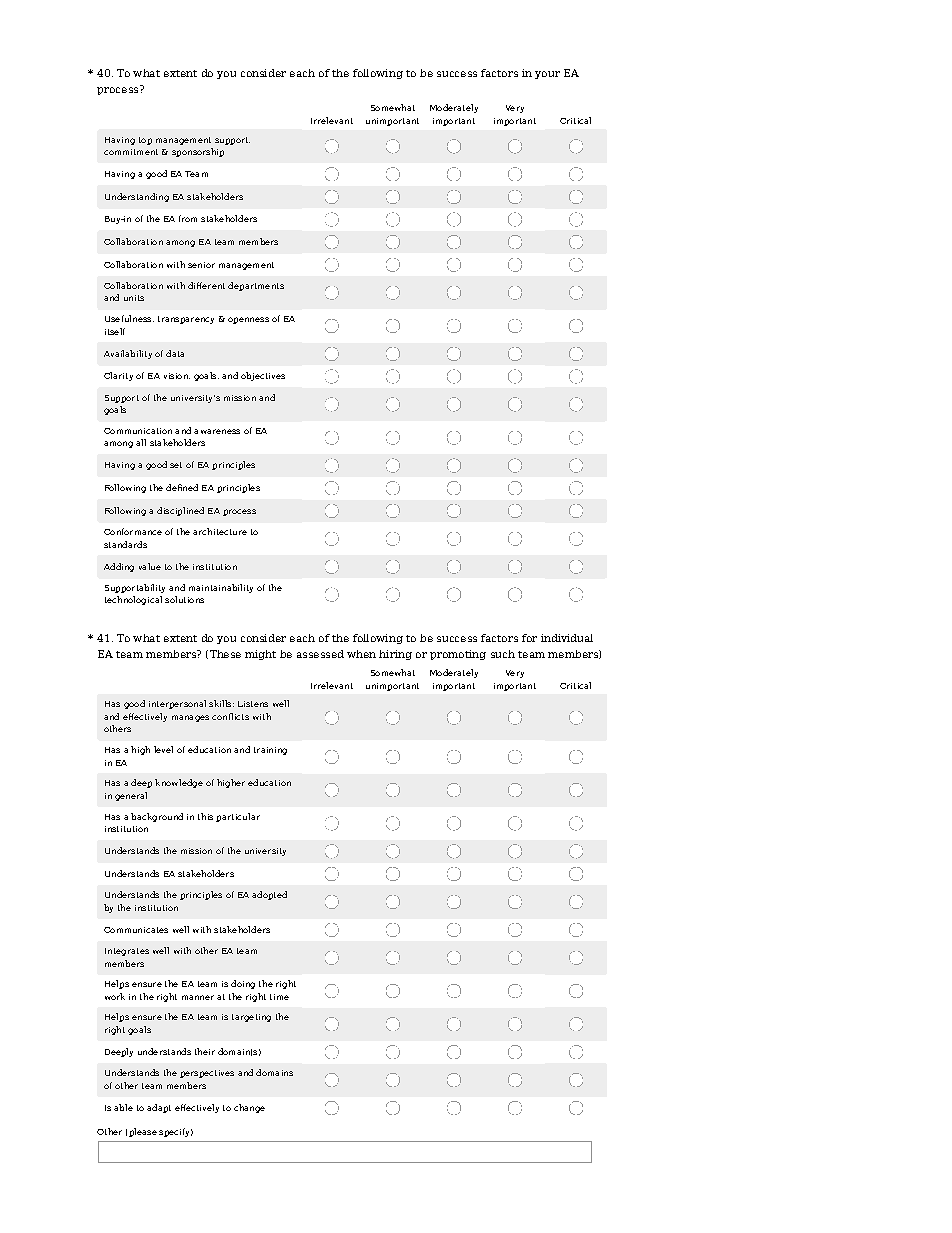 This screenshot has height=1233, width=952. I want to click on such, so click(503, 654).
